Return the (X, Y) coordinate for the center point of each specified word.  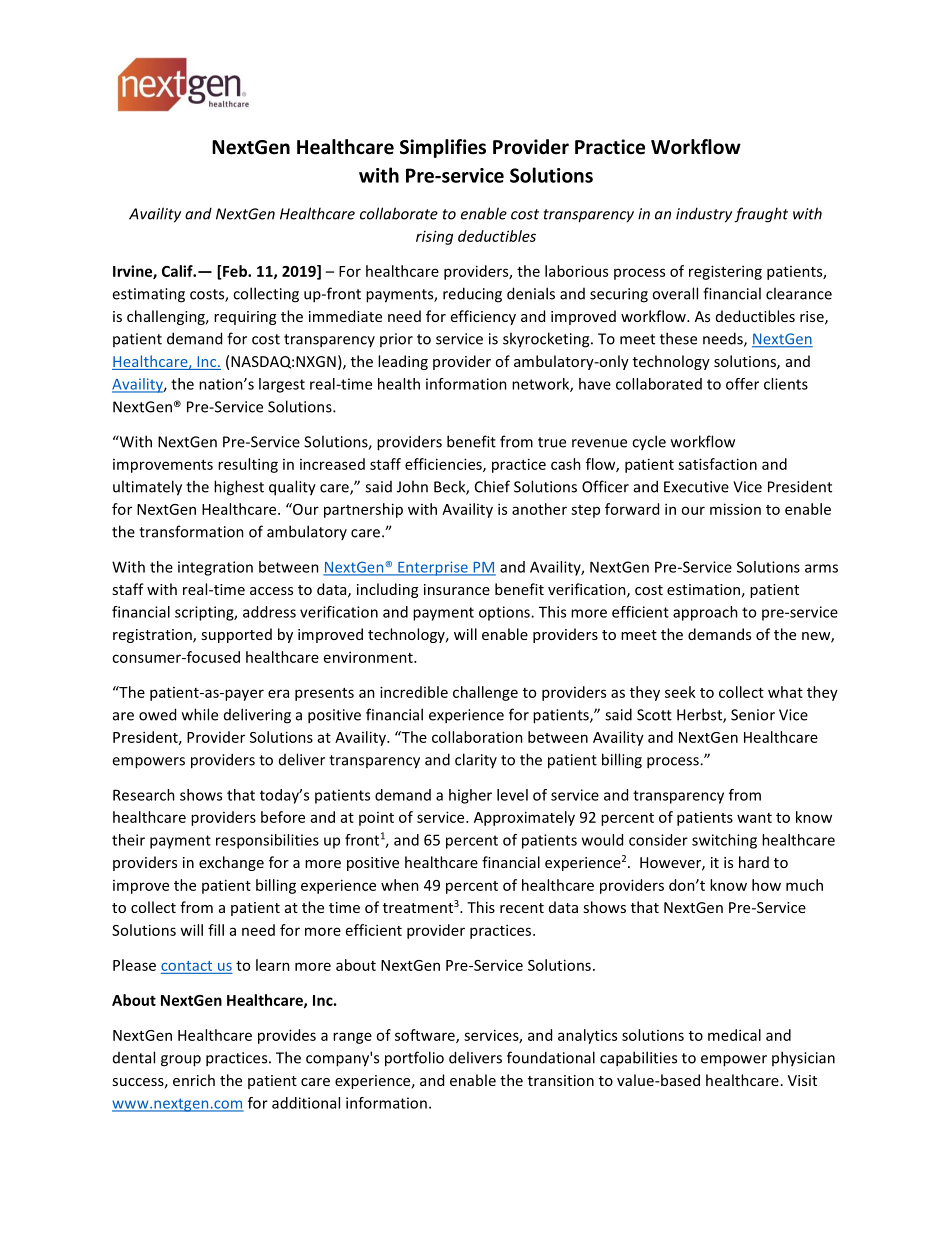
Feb (235, 272)
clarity (476, 760)
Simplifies (443, 148)
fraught (761, 215)
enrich (194, 1080)
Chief (492, 486)
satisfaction (717, 464)
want (754, 818)
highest (239, 488)
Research (144, 795)
